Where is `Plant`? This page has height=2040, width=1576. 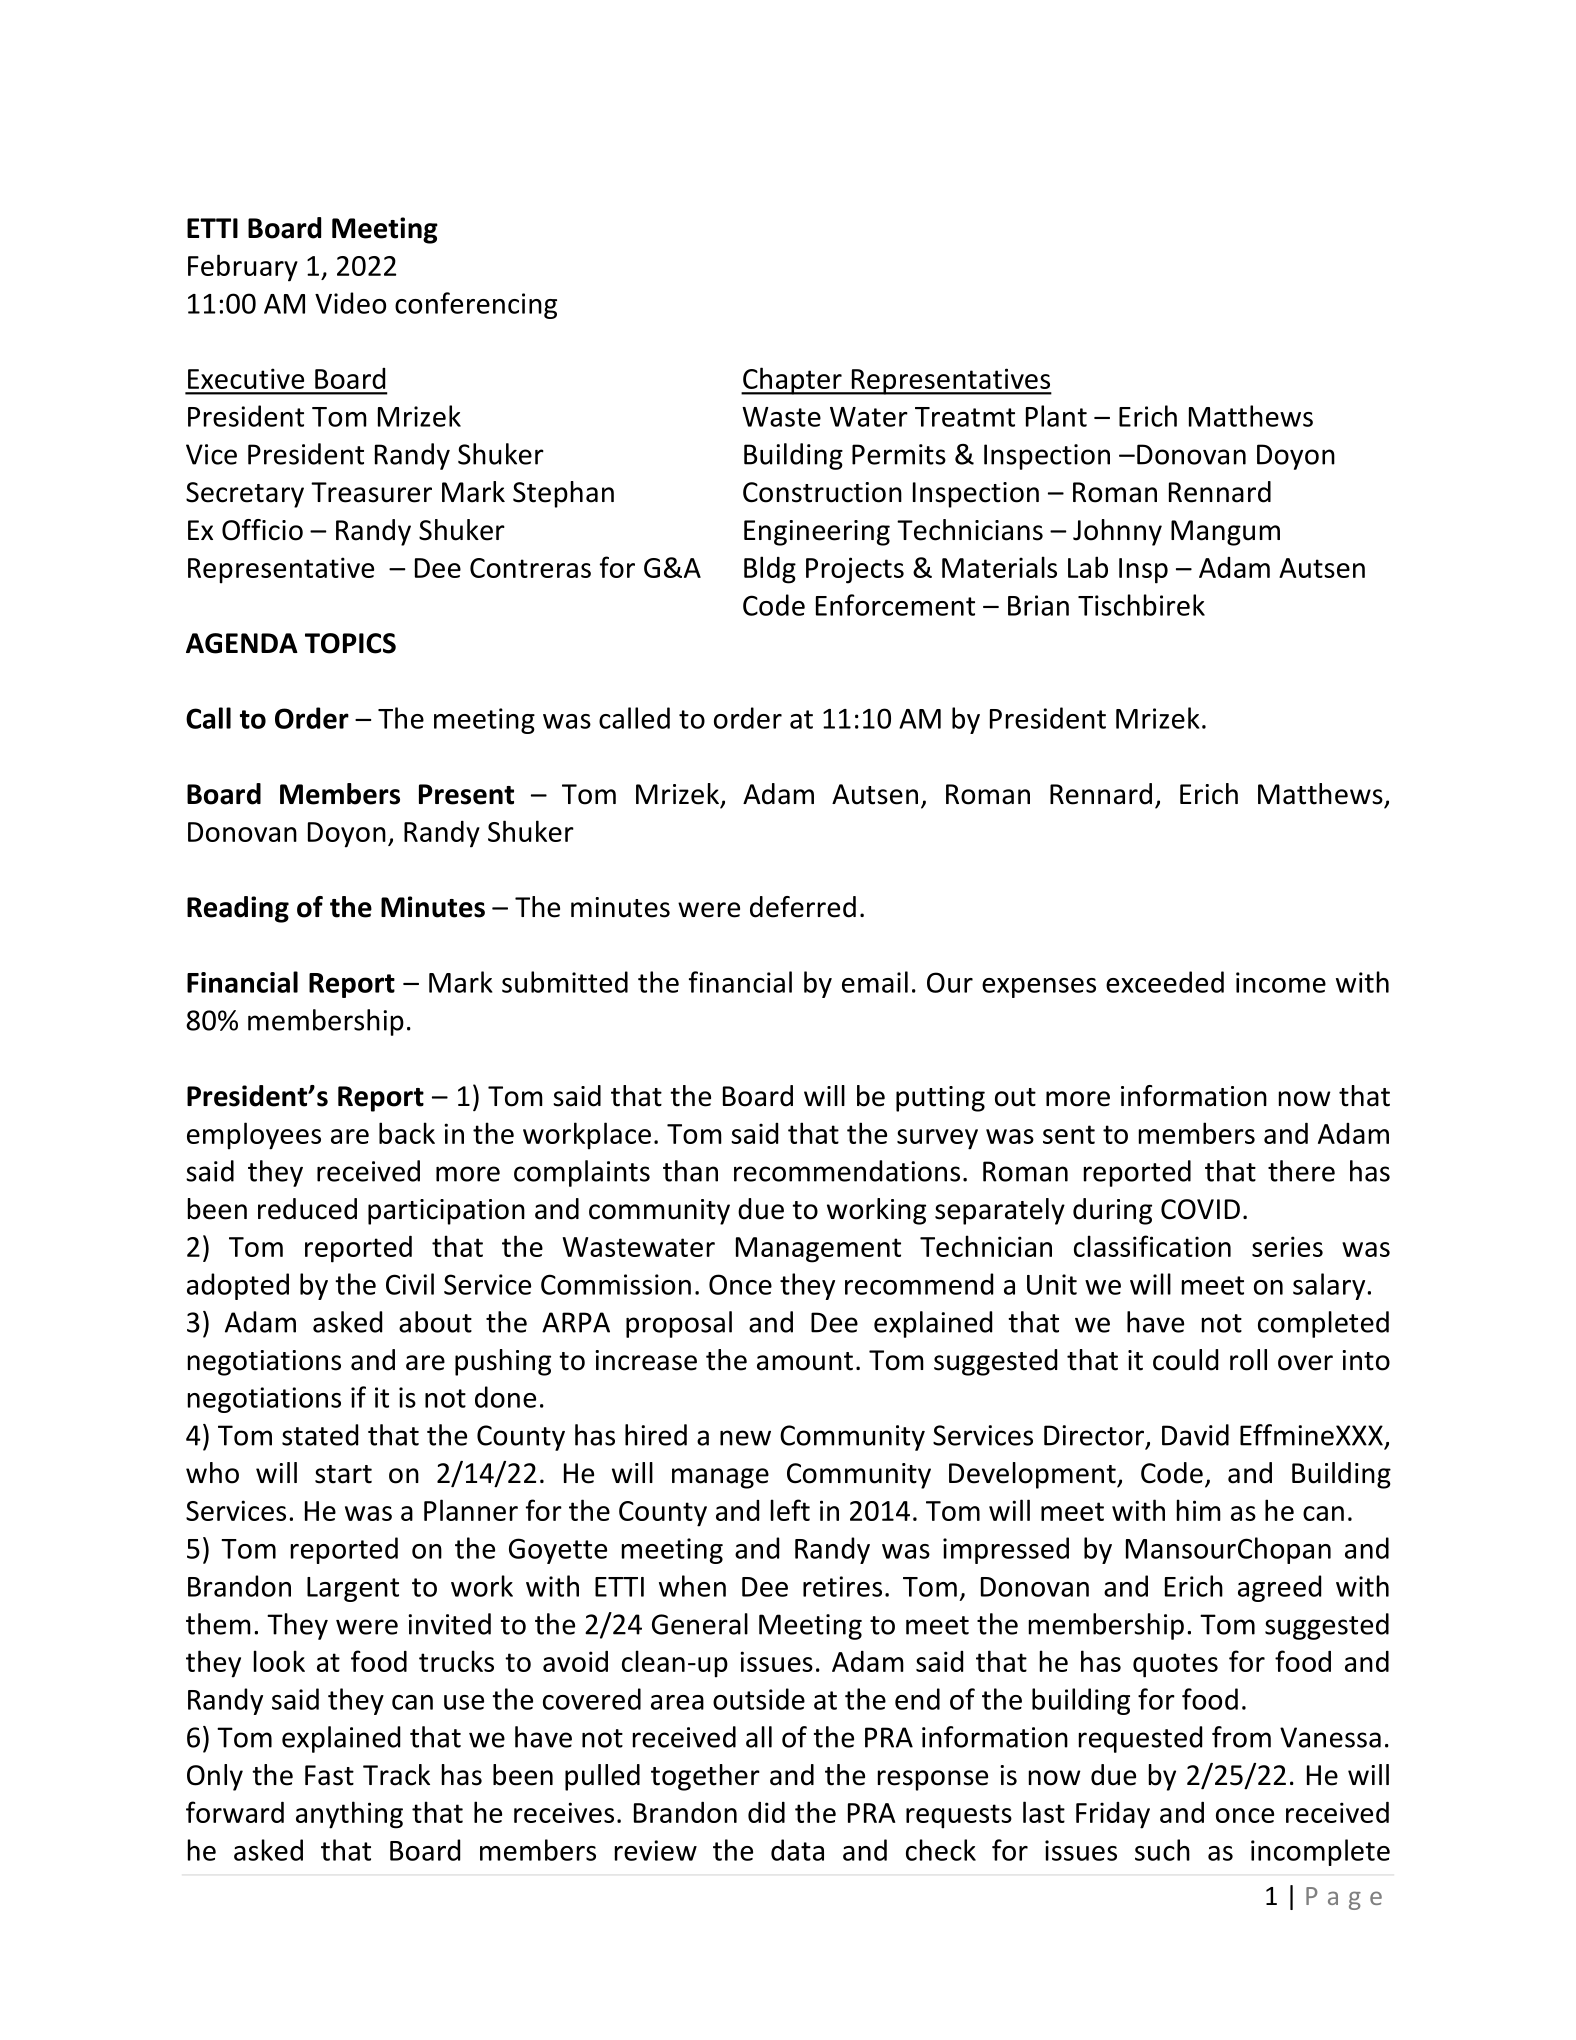
Plant is located at coordinates (1056, 416).
